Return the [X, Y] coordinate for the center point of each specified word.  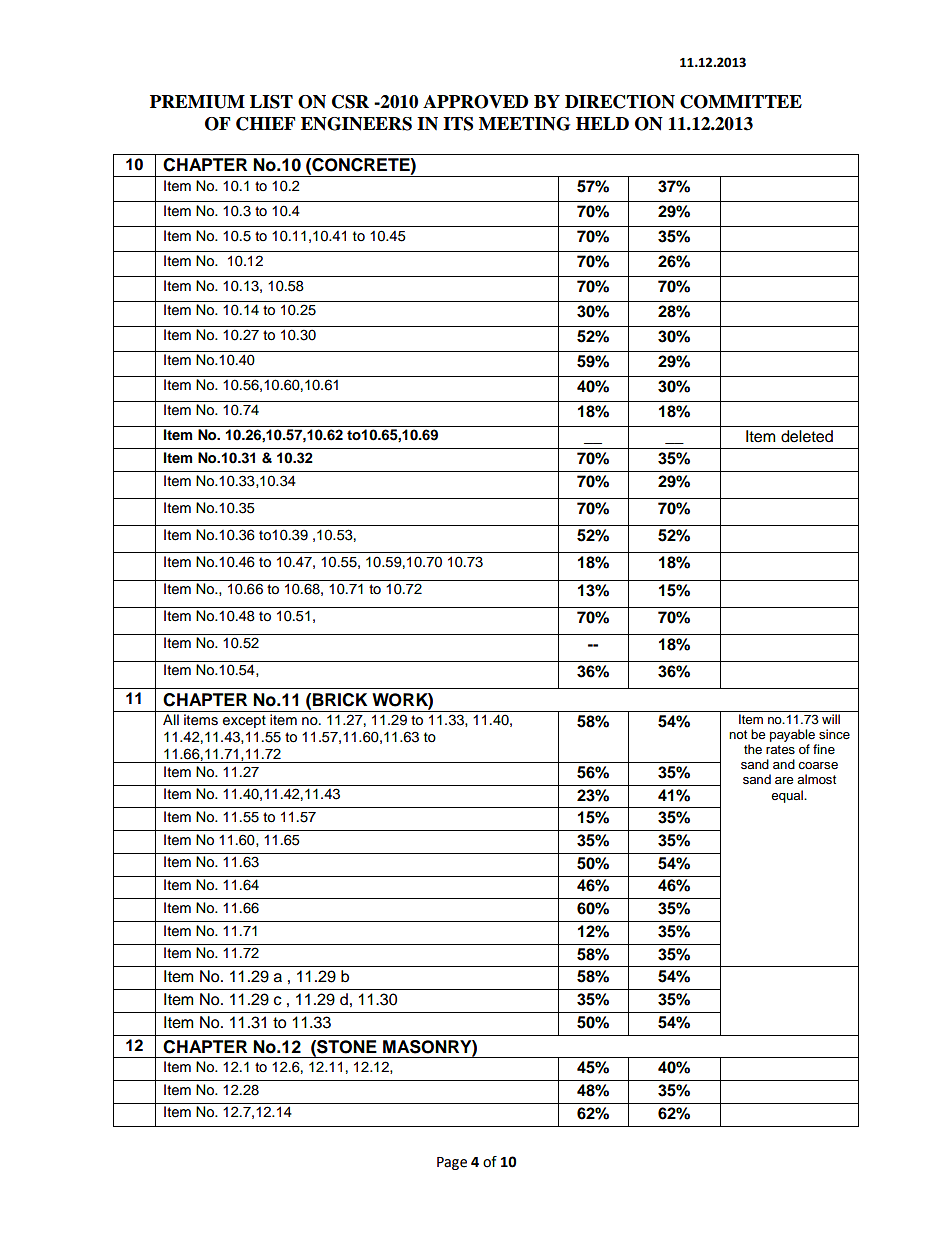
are [784, 780]
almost [816, 779]
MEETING [524, 124]
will [831, 719]
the [753, 749]
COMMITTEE [741, 102]
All [171, 719]
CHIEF [265, 124]
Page [452, 1163]
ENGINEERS [356, 124]
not [738, 734]
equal [788, 796]
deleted [807, 436]
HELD [602, 123]
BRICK [340, 700]
